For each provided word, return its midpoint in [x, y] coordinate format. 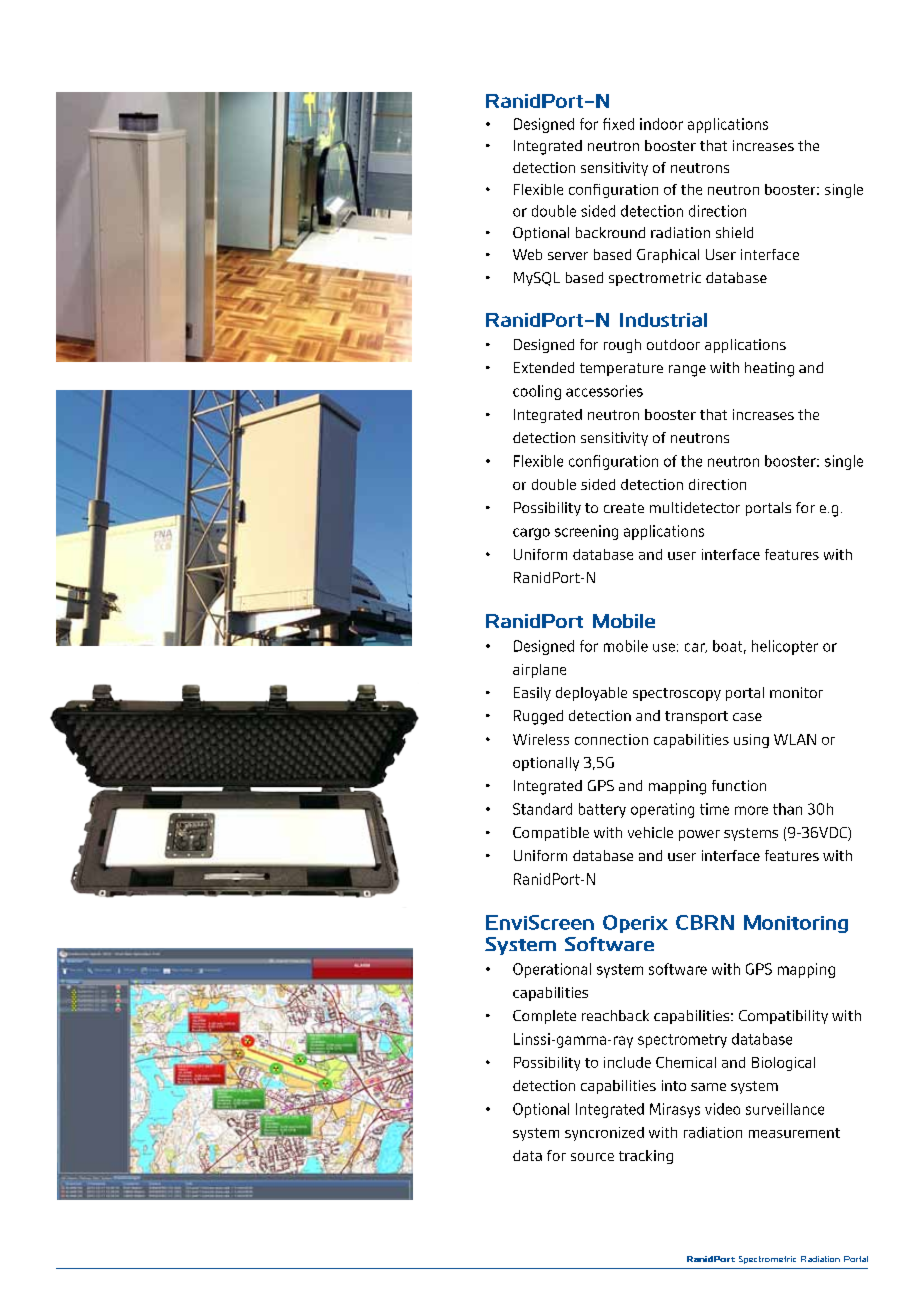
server [568, 256]
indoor [661, 124]
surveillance [785, 1109]
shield [734, 232]
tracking [646, 1157]
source [592, 1157]
